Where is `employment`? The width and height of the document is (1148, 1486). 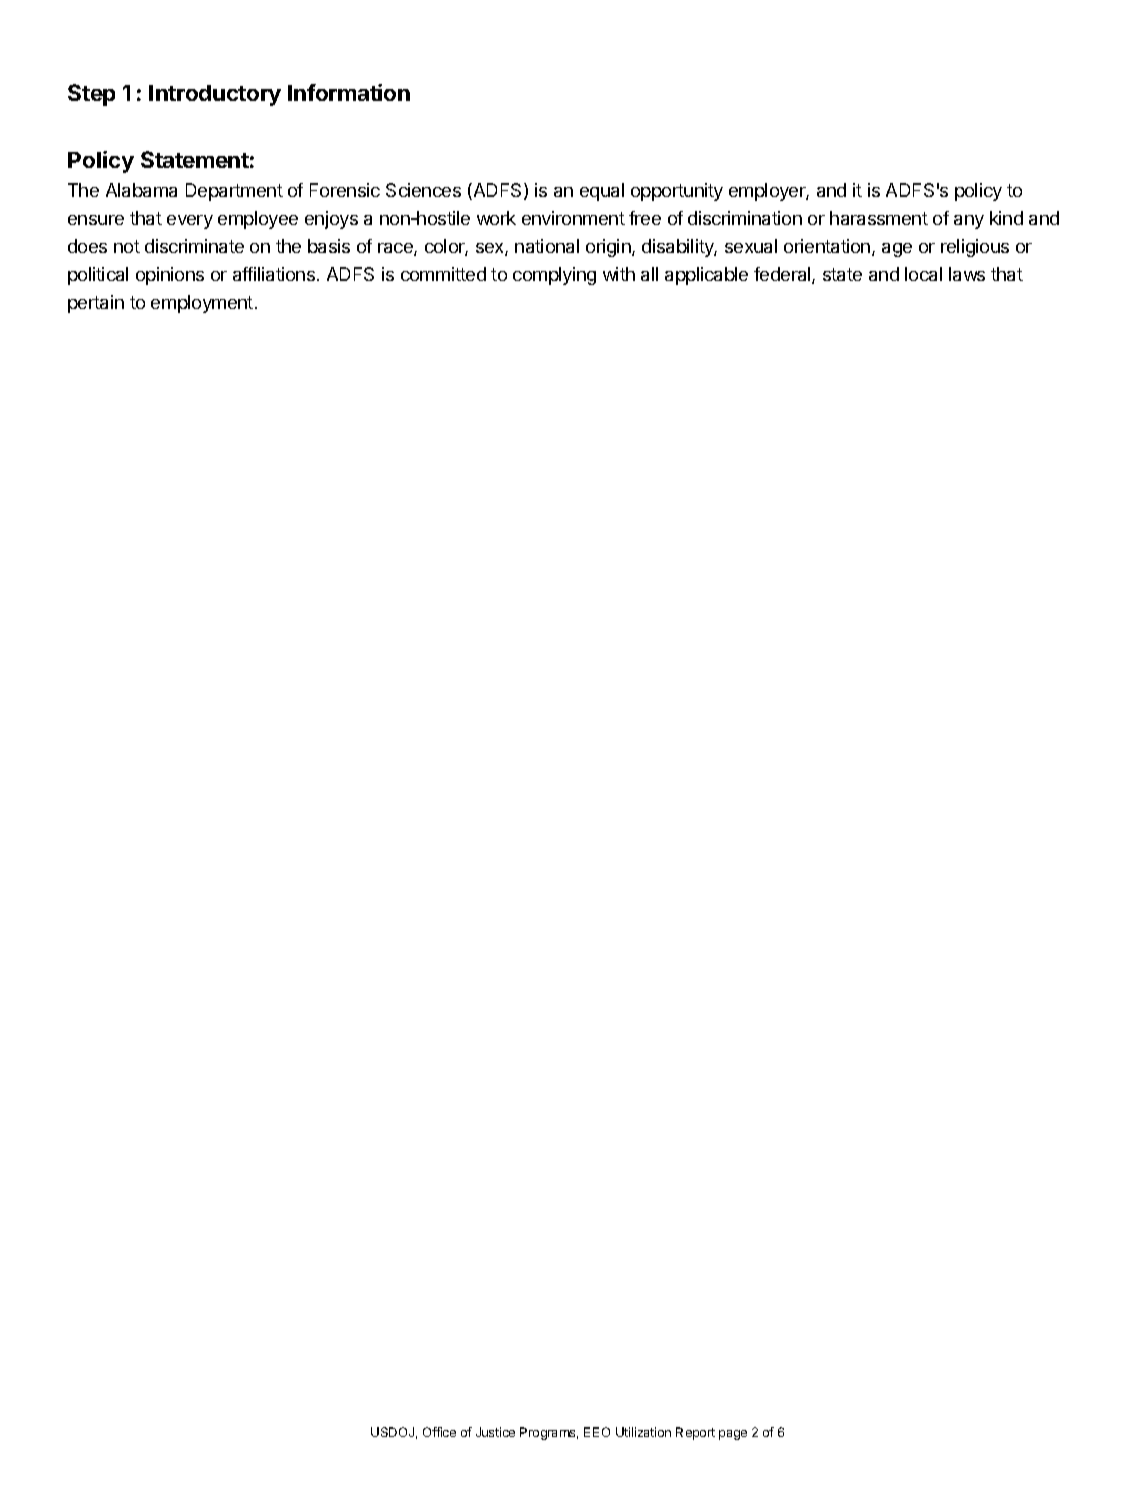 employment is located at coordinates (202, 304).
